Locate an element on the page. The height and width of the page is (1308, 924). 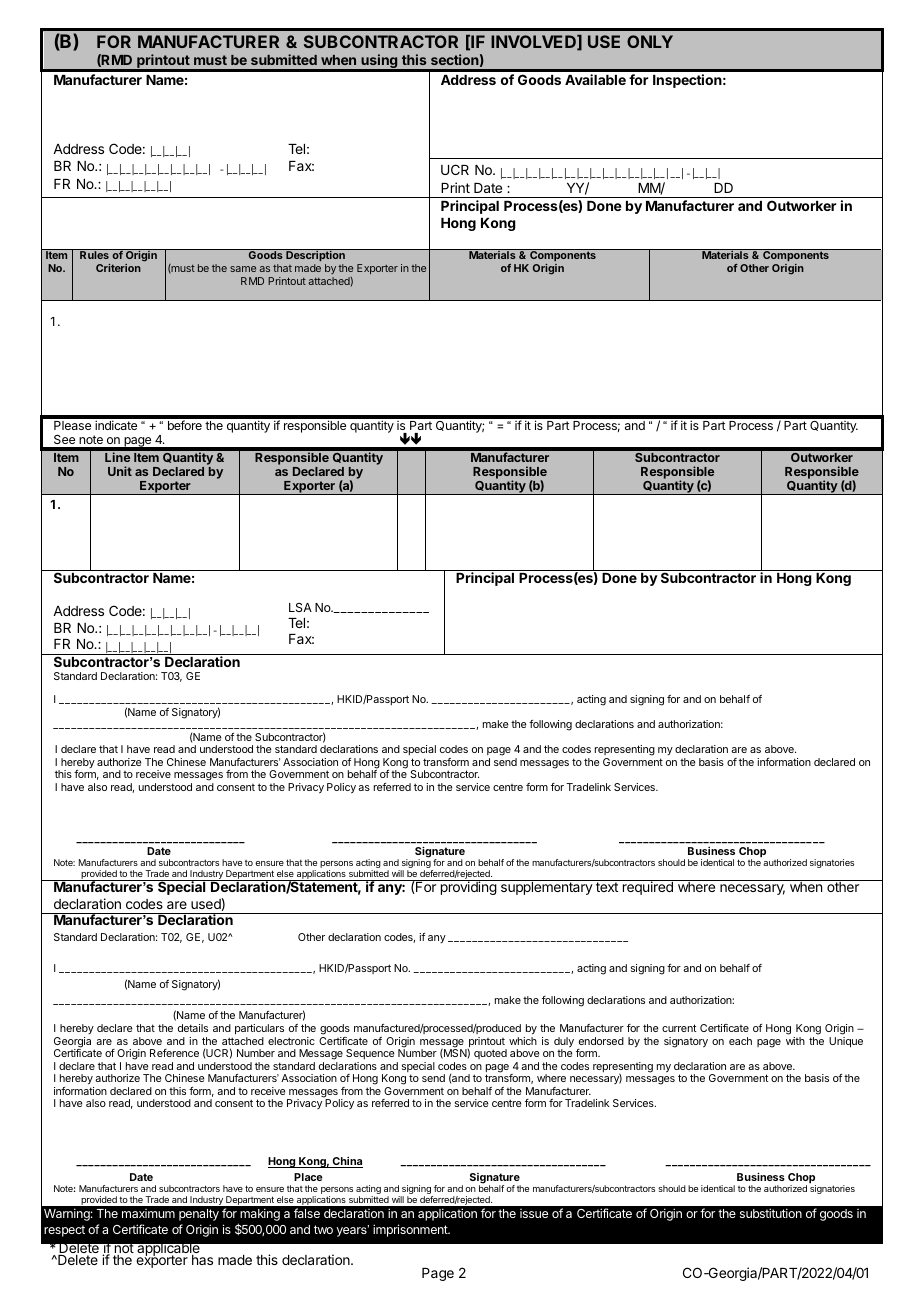
maximum is located at coordinates (148, 1213).
